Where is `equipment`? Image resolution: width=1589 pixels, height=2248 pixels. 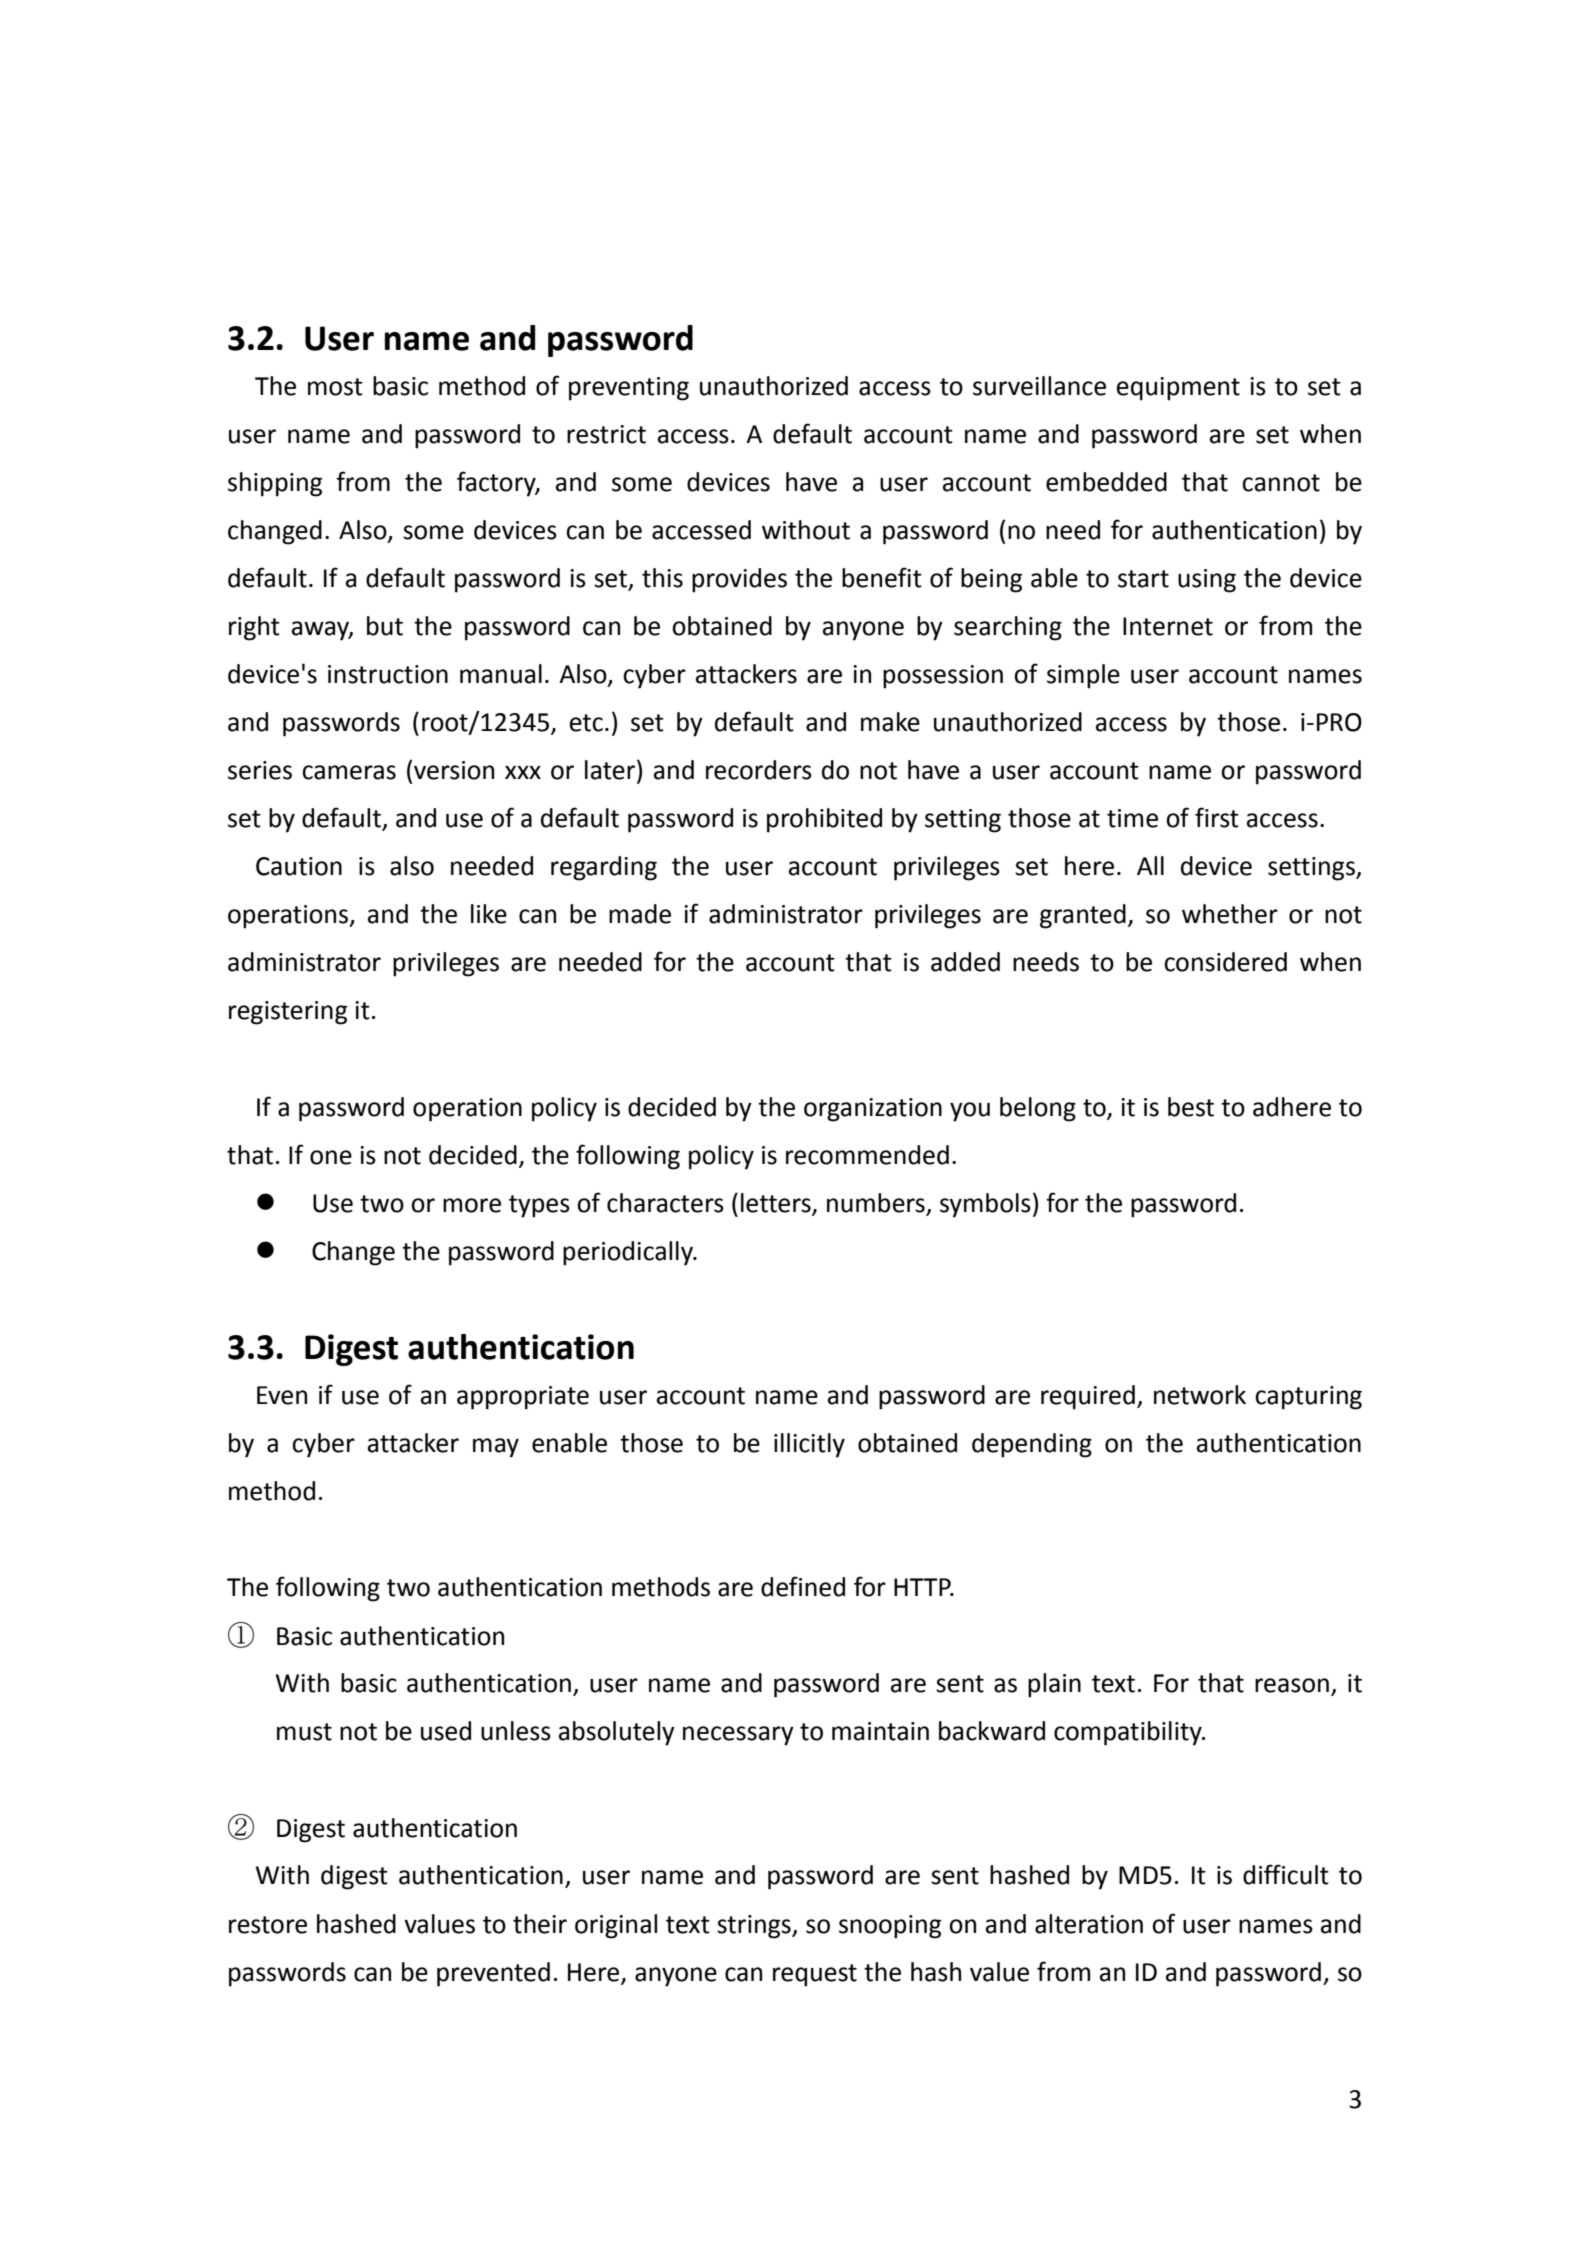
equipment is located at coordinates (1178, 389).
